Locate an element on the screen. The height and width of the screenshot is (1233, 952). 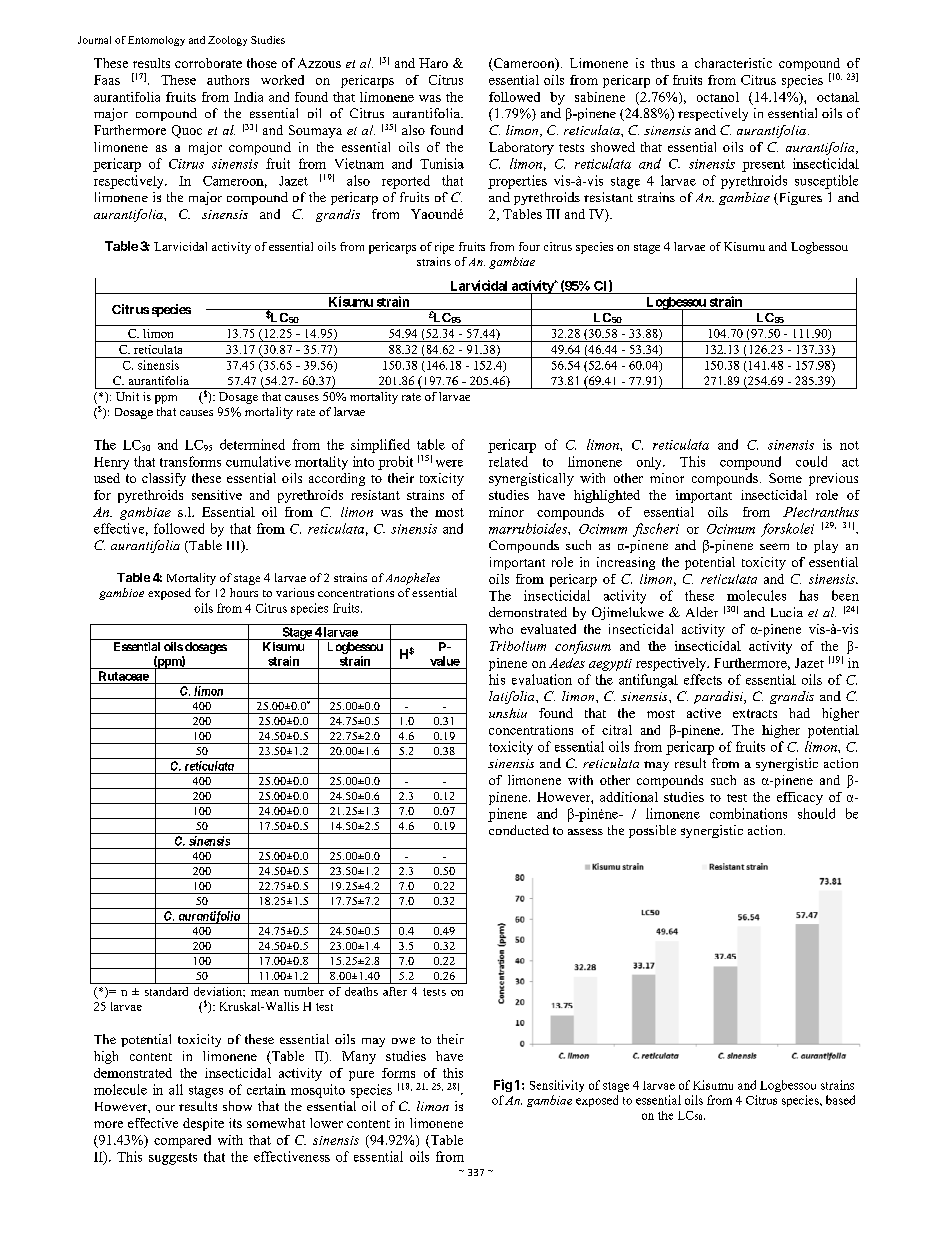
authors is located at coordinates (228, 80).
